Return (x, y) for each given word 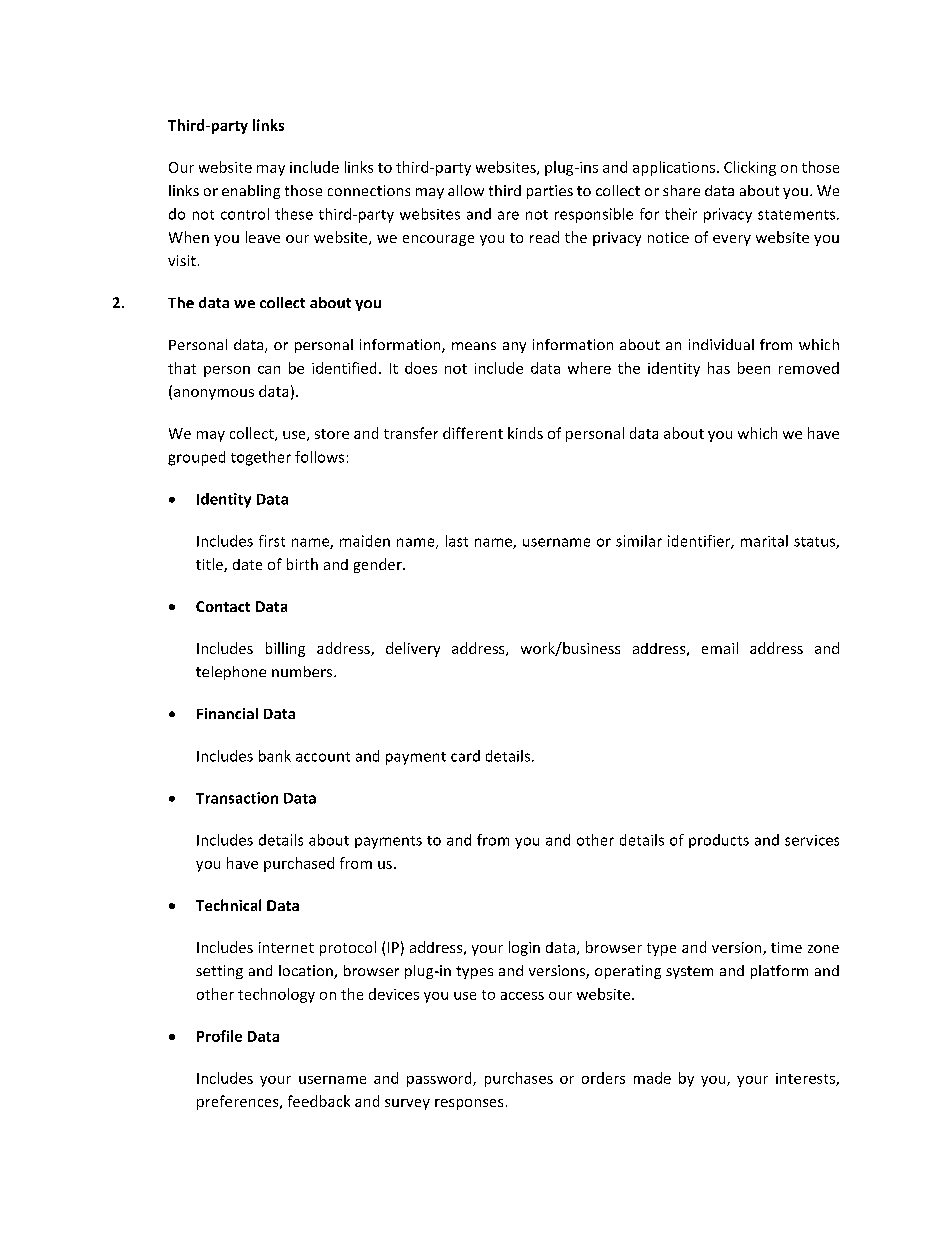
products (719, 841)
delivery (413, 649)
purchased (299, 864)
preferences (239, 1102)
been (754, 368)
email (720, 648)
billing (285, 649)
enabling (251, 192)
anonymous (214, 394)
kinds (525, 433)
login (524, 948)
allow (466, 190)
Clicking (750, 168)
